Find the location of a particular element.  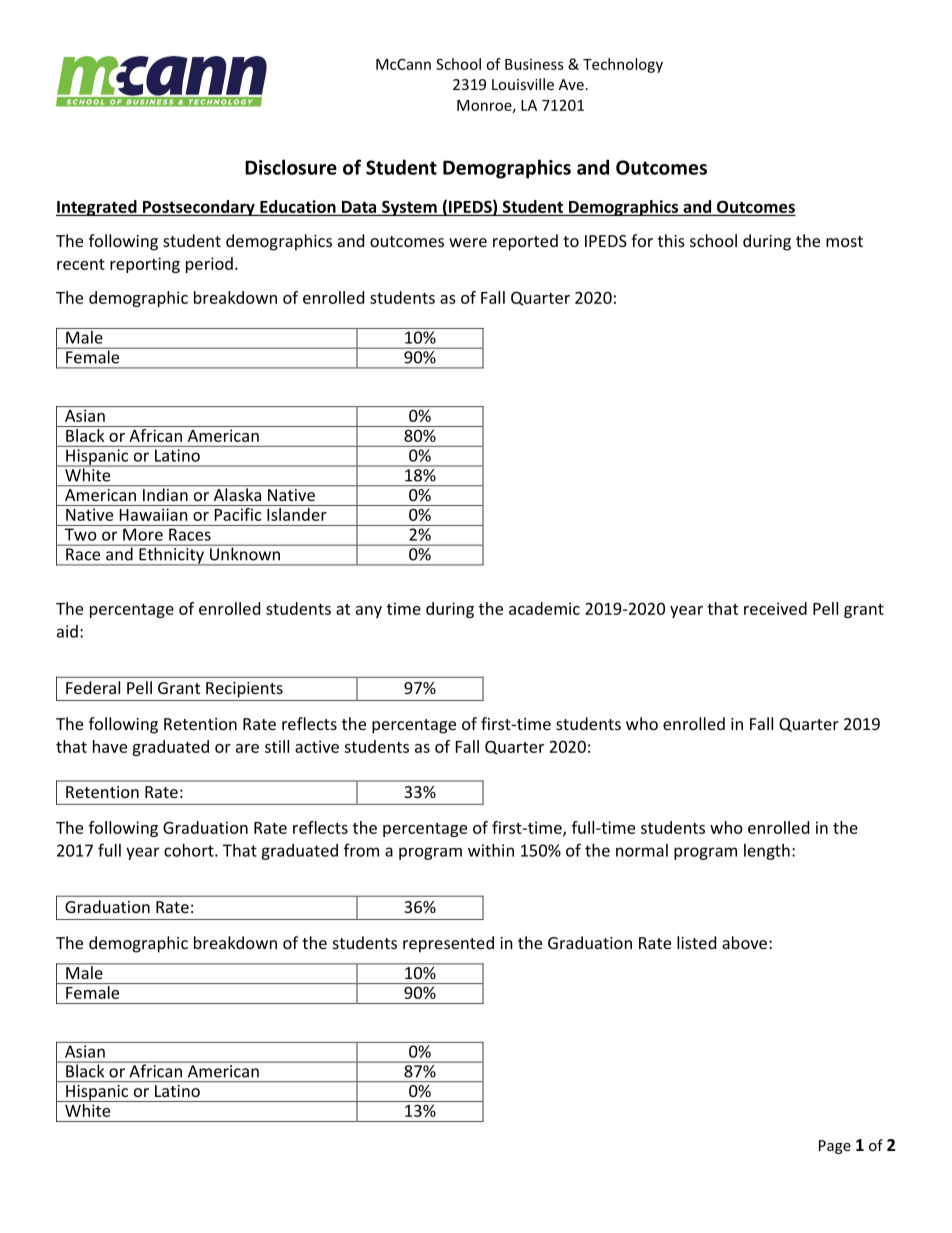

Postsecondary is located at coordinates (198, 208).
